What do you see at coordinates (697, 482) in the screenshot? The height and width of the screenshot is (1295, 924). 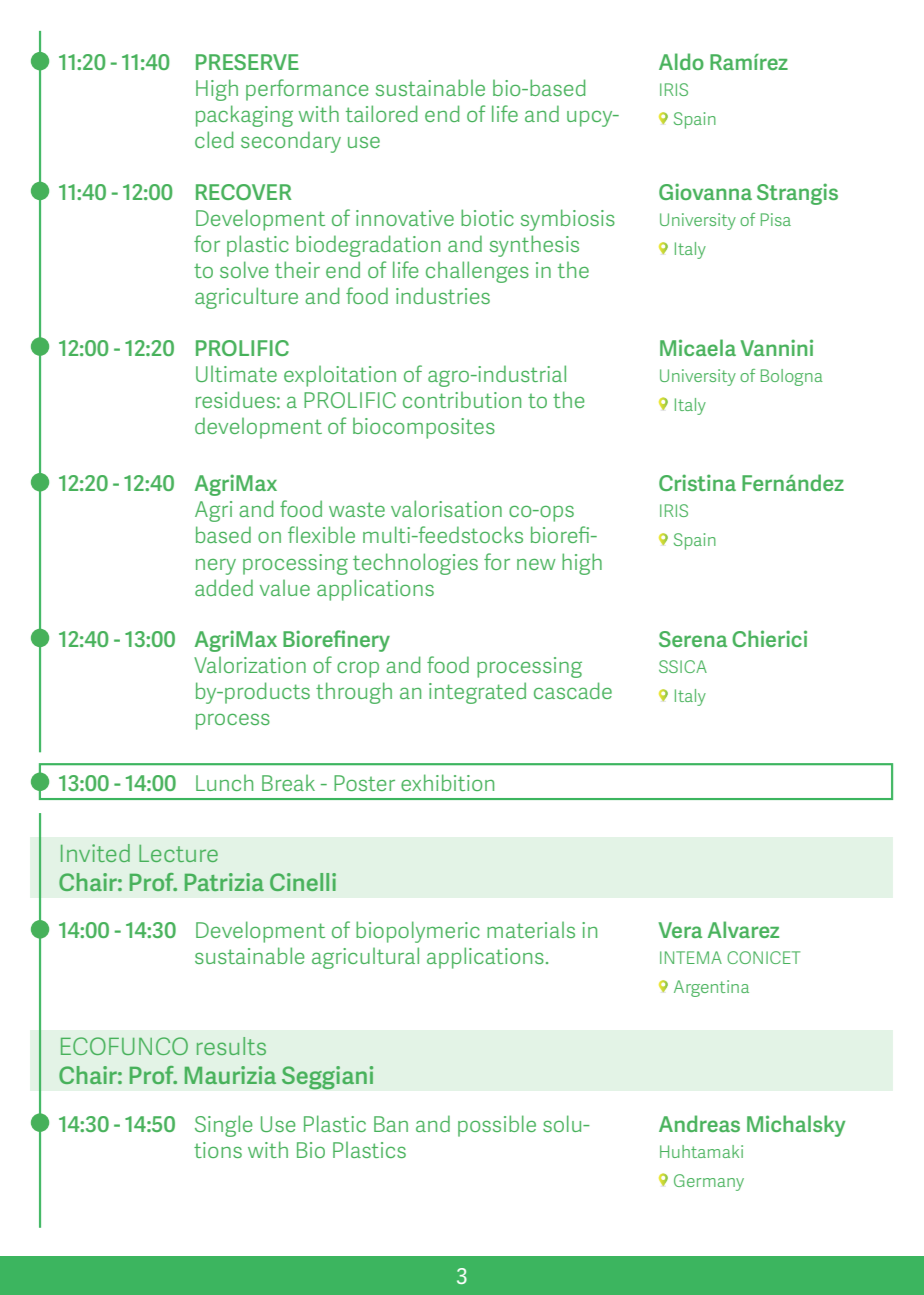 I see `Cristina` at bounding box center [697, 482].
